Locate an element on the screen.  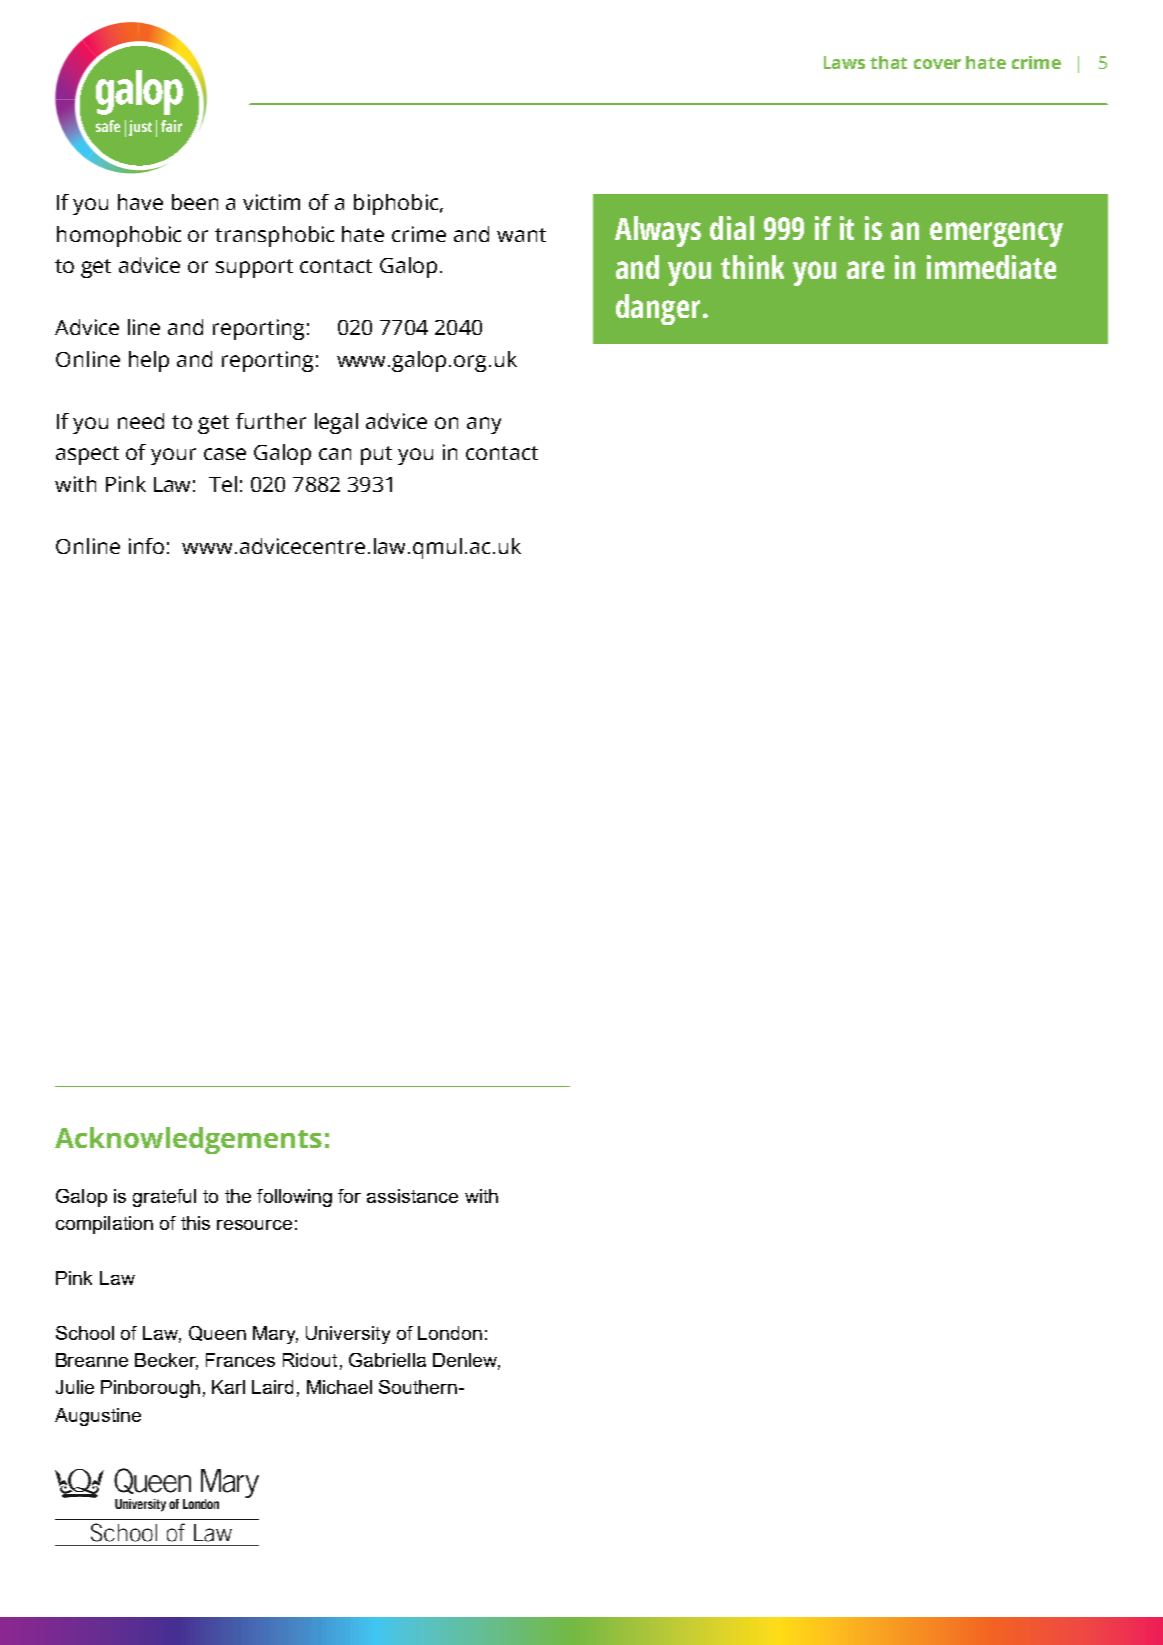
want is located at coordinates (521, 235).
